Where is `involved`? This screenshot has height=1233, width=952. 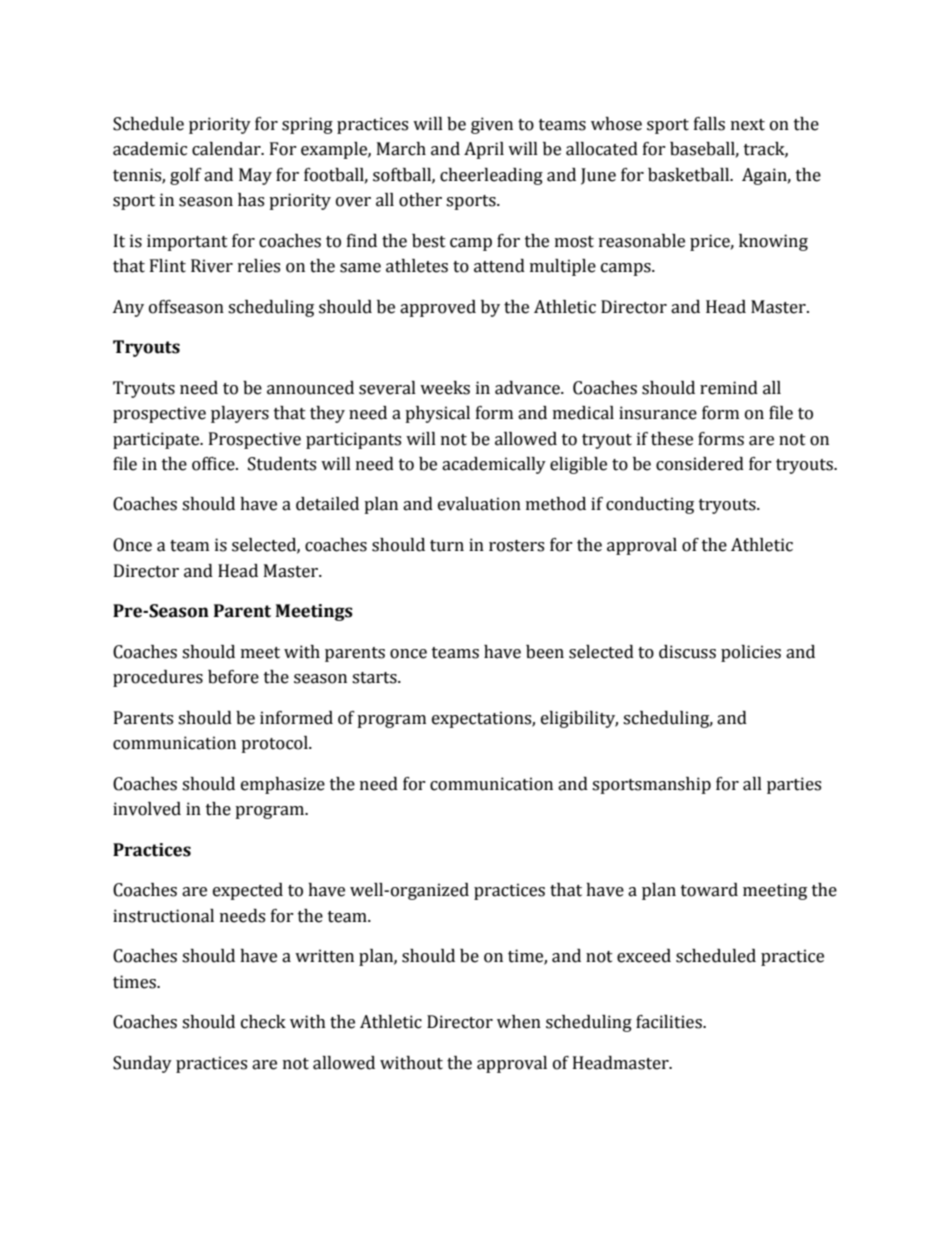
involved is located at coordinates (147, 809).
